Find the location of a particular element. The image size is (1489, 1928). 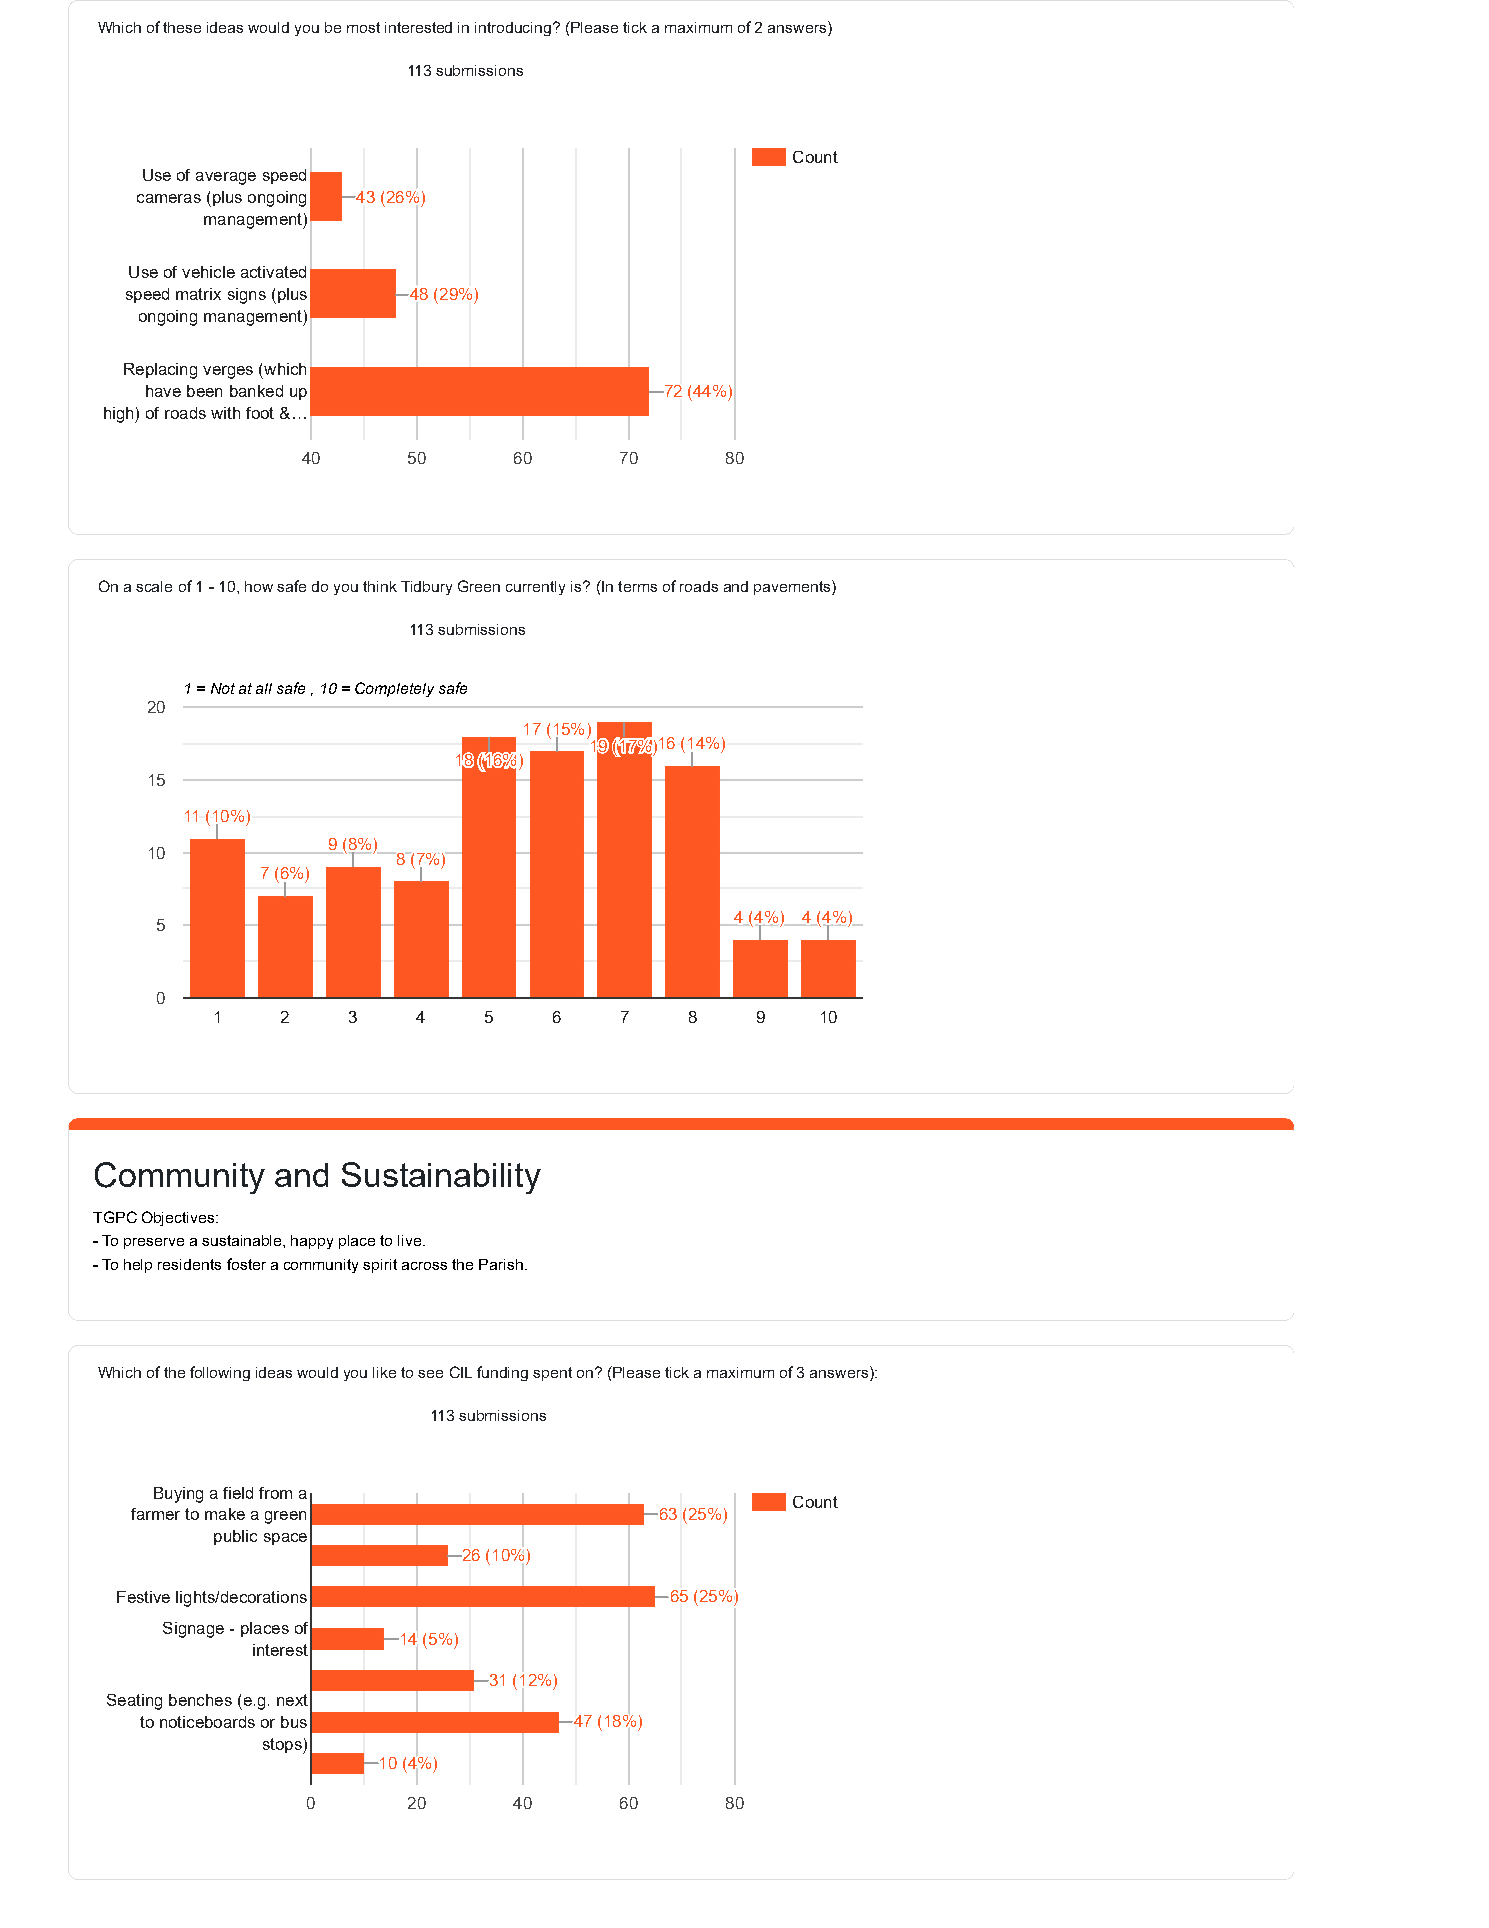

Completely is located at coordinates (394, 689).
